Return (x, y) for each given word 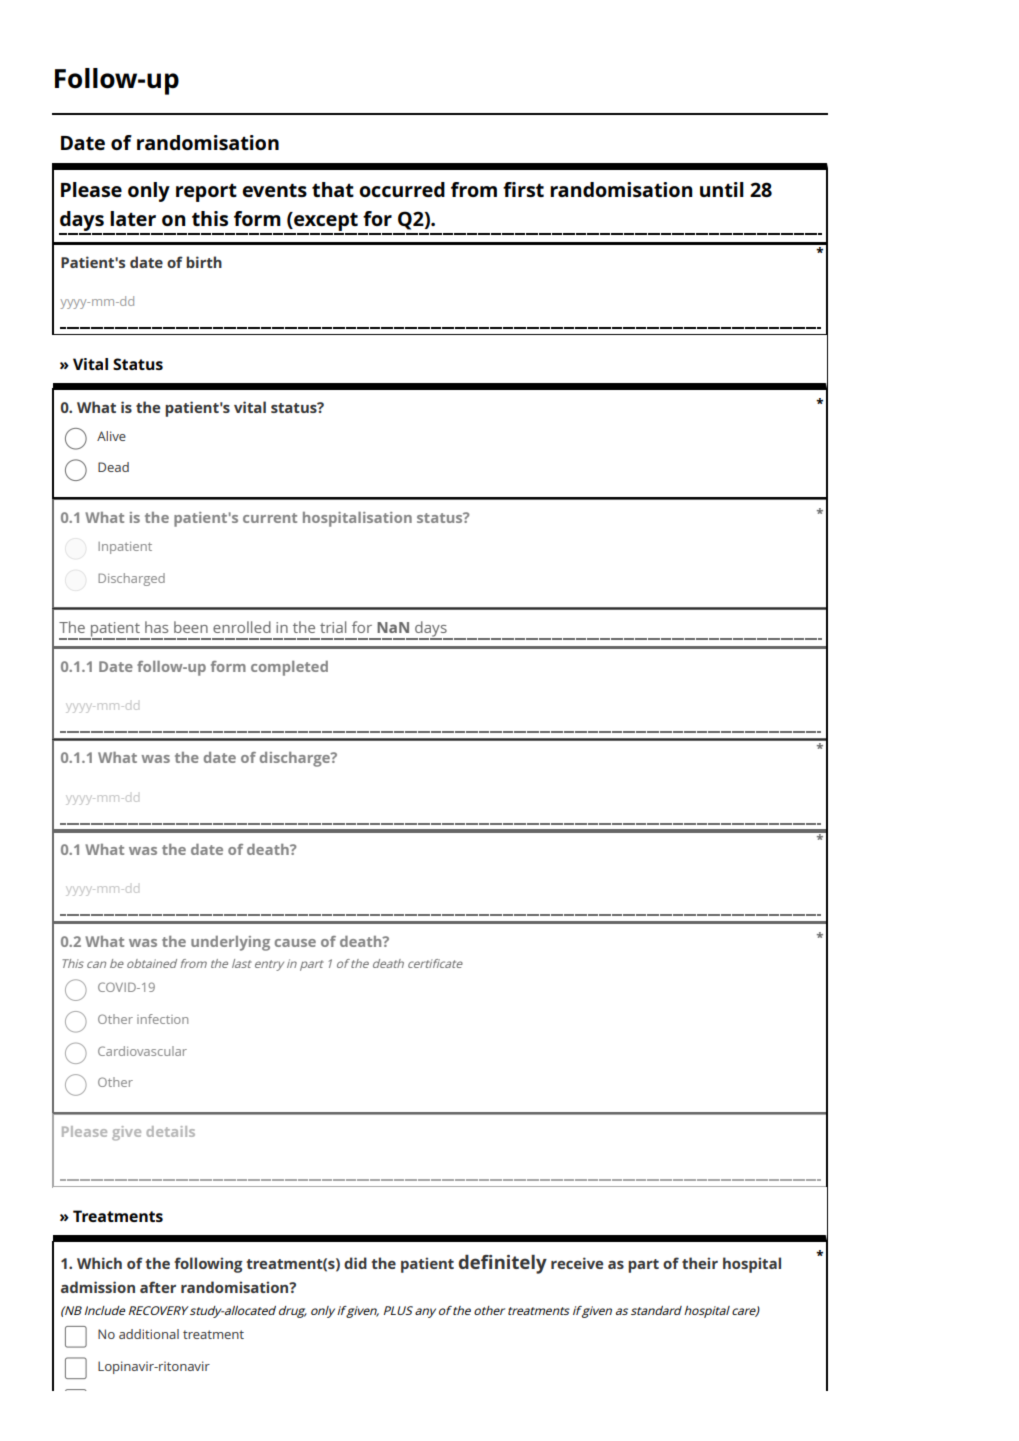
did (355, 1263)
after (158, 1287)
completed (289, 668)
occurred (402, 189)
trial (333, 627)
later (133, 218)
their (700, 1263)
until (722, 189)
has (156, 627)
